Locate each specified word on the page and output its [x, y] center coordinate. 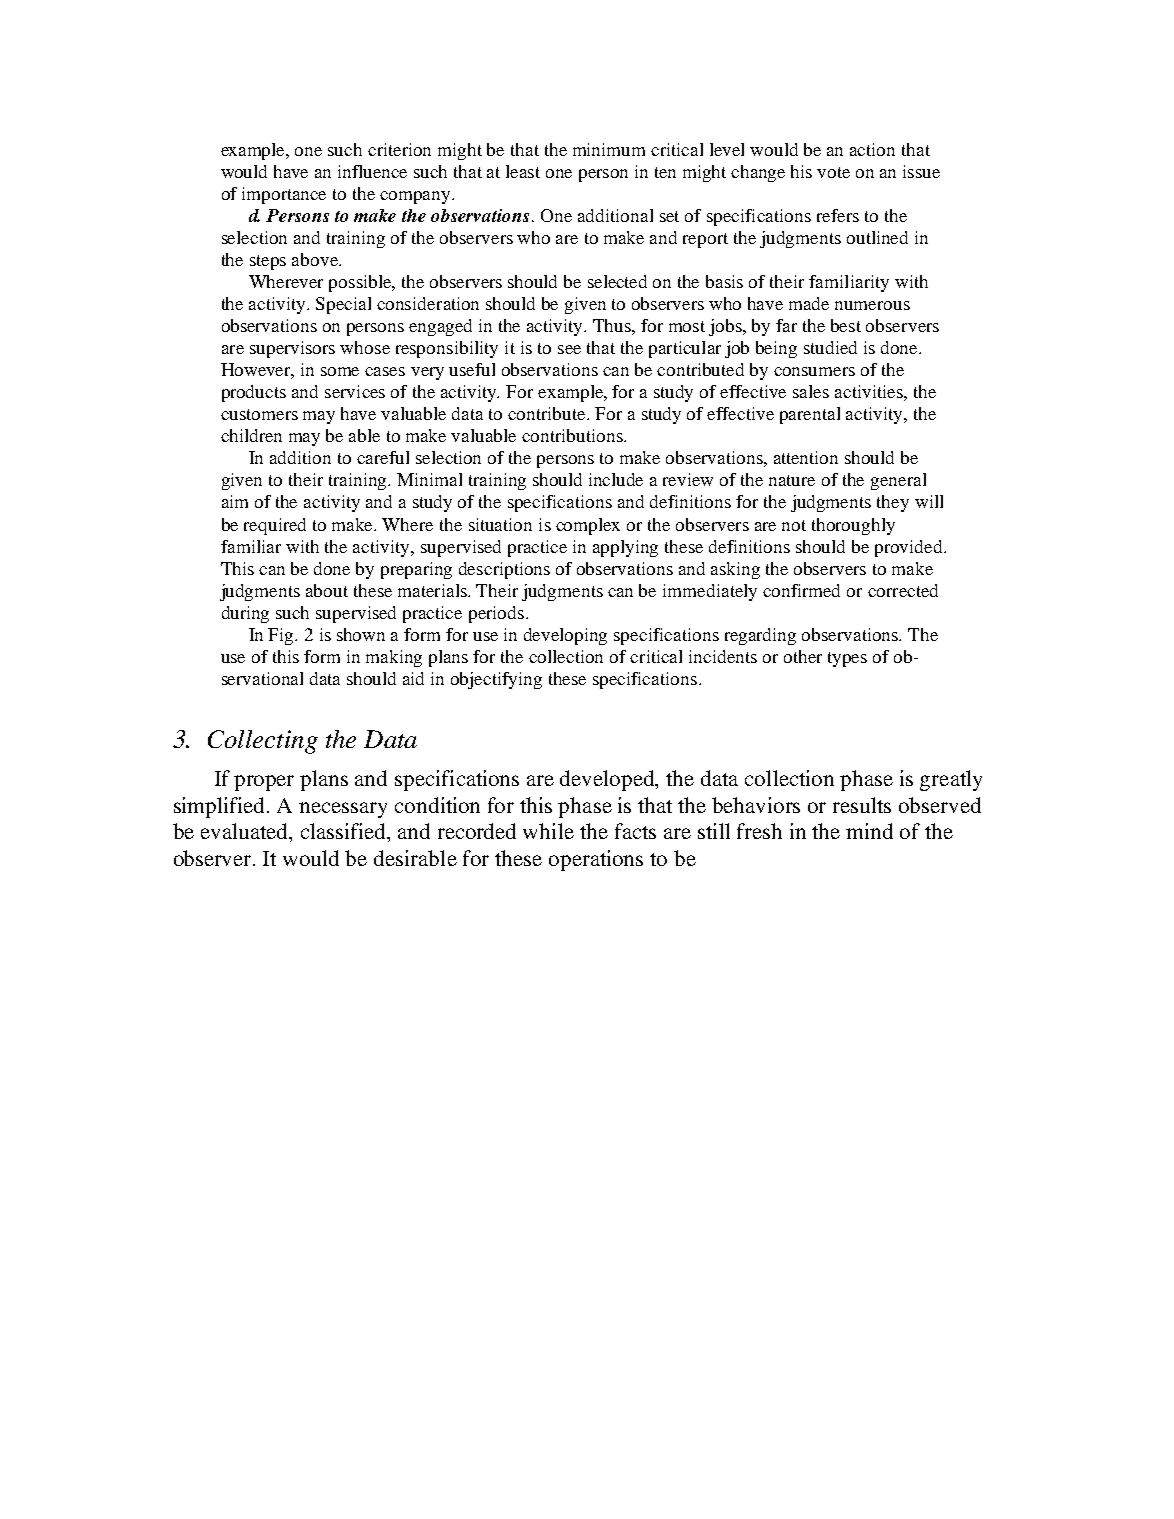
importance [284, 195]
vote [833, 172]
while [548, 831]
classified [345, 832]
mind [869, 831]
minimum [609, 149]
